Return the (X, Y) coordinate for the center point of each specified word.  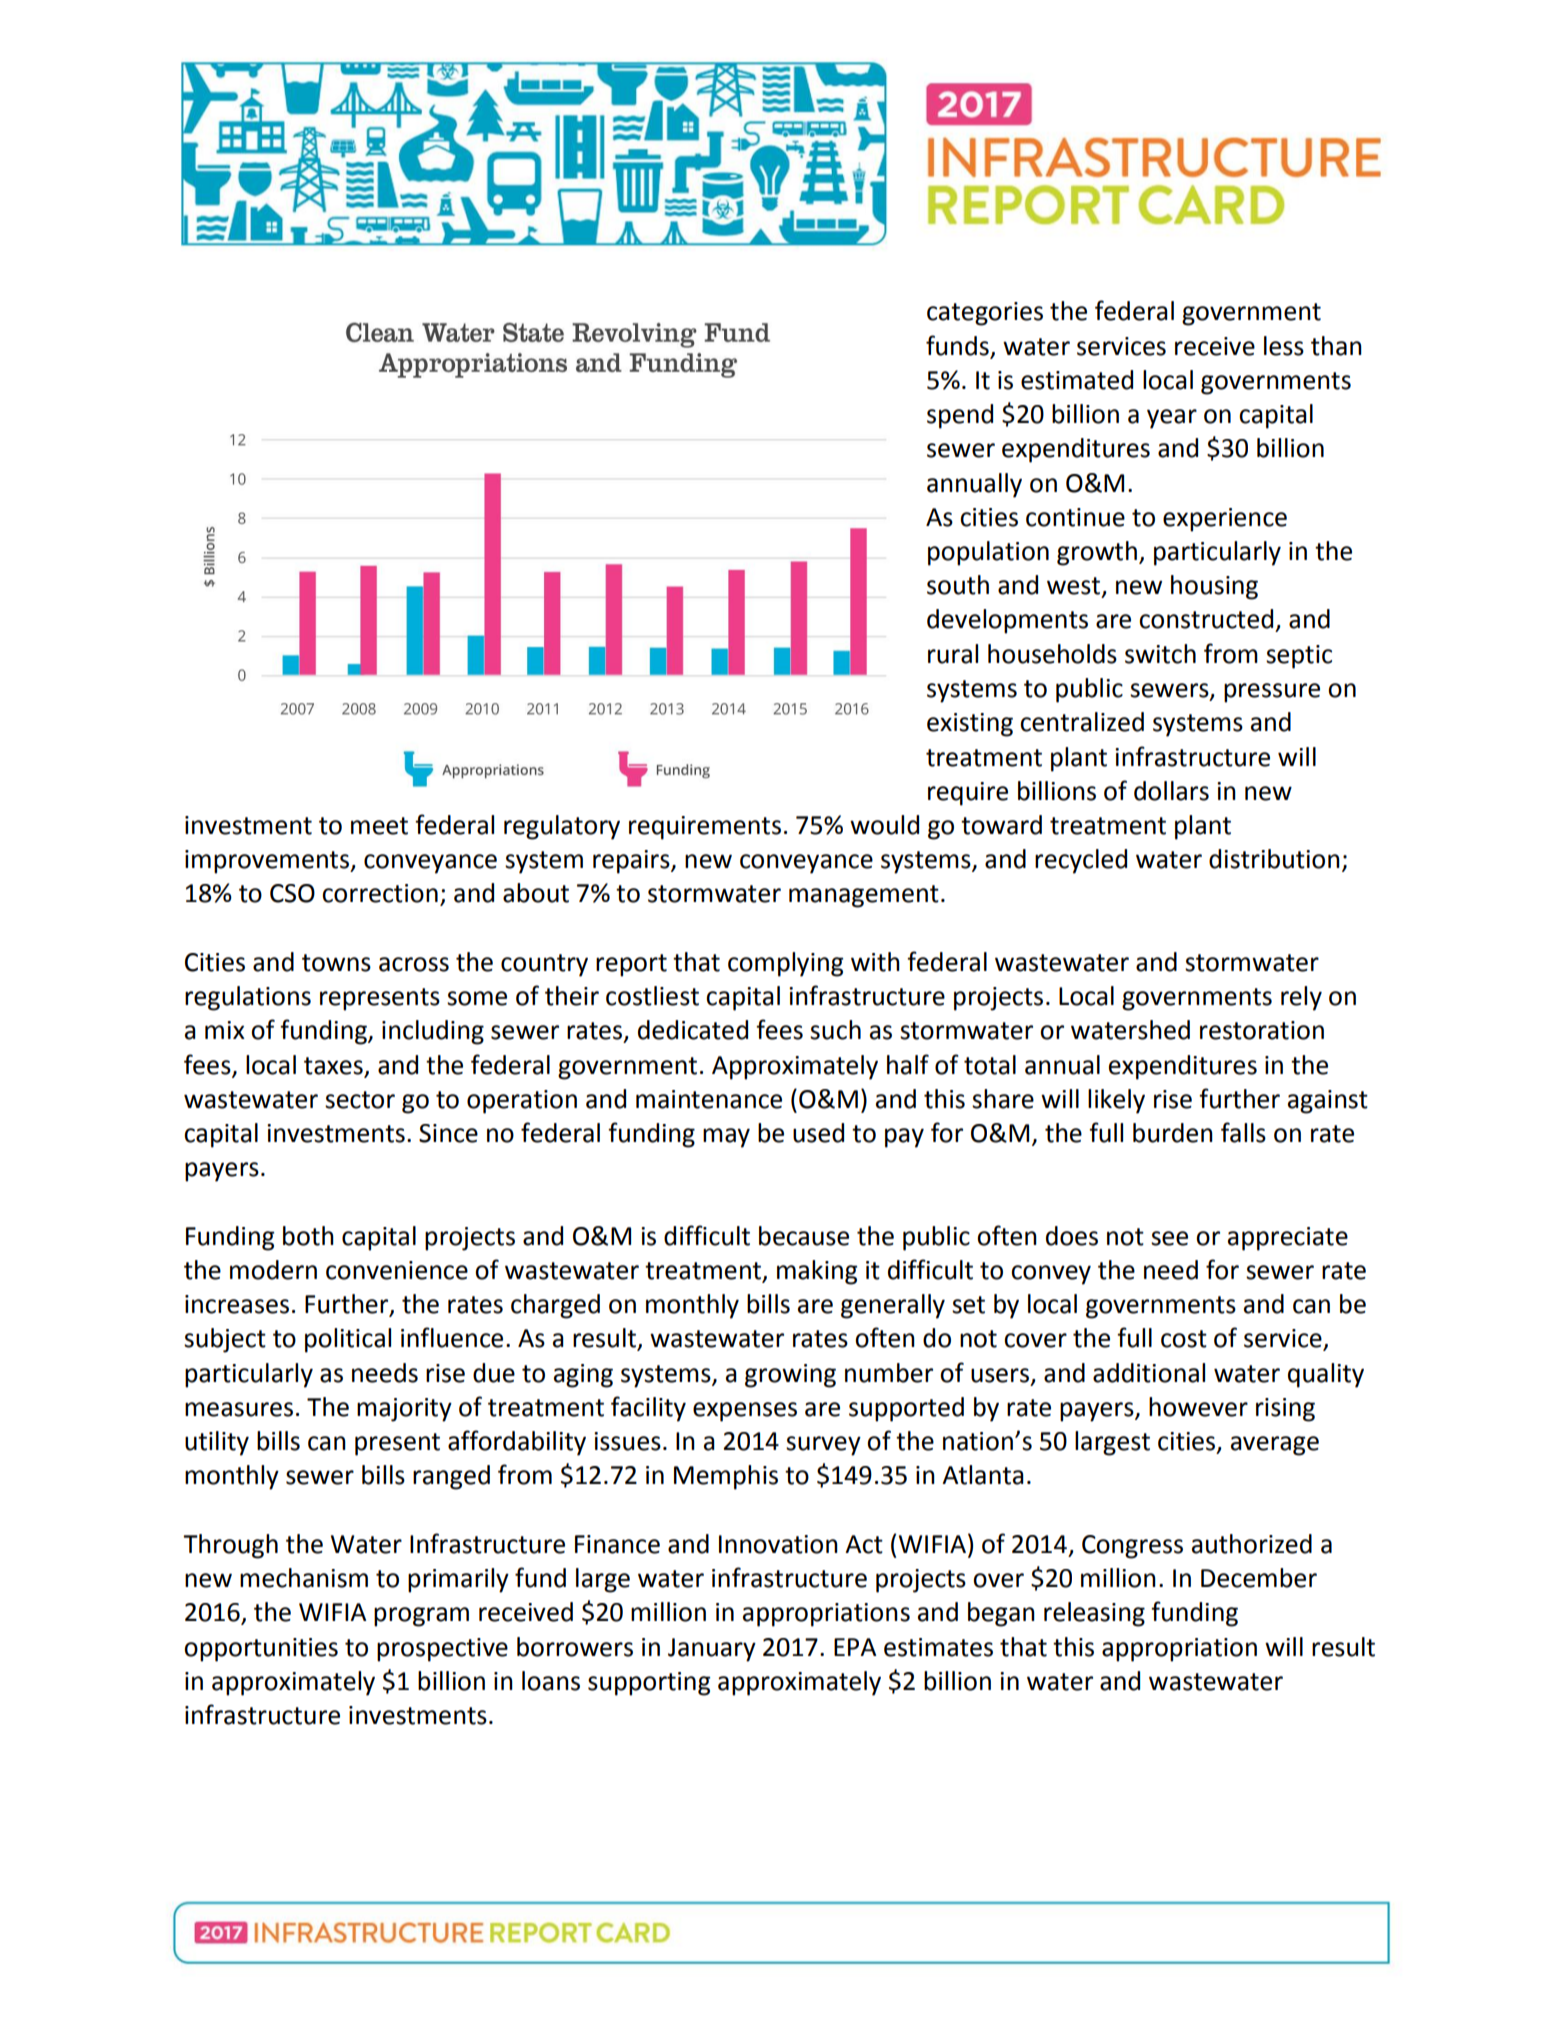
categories (985, 314)
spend (960, 416)
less (1284, 346)
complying (785, 964)
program (421, 1617)
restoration (1262, 1030)
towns (336, 963)
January (712, 1650)
